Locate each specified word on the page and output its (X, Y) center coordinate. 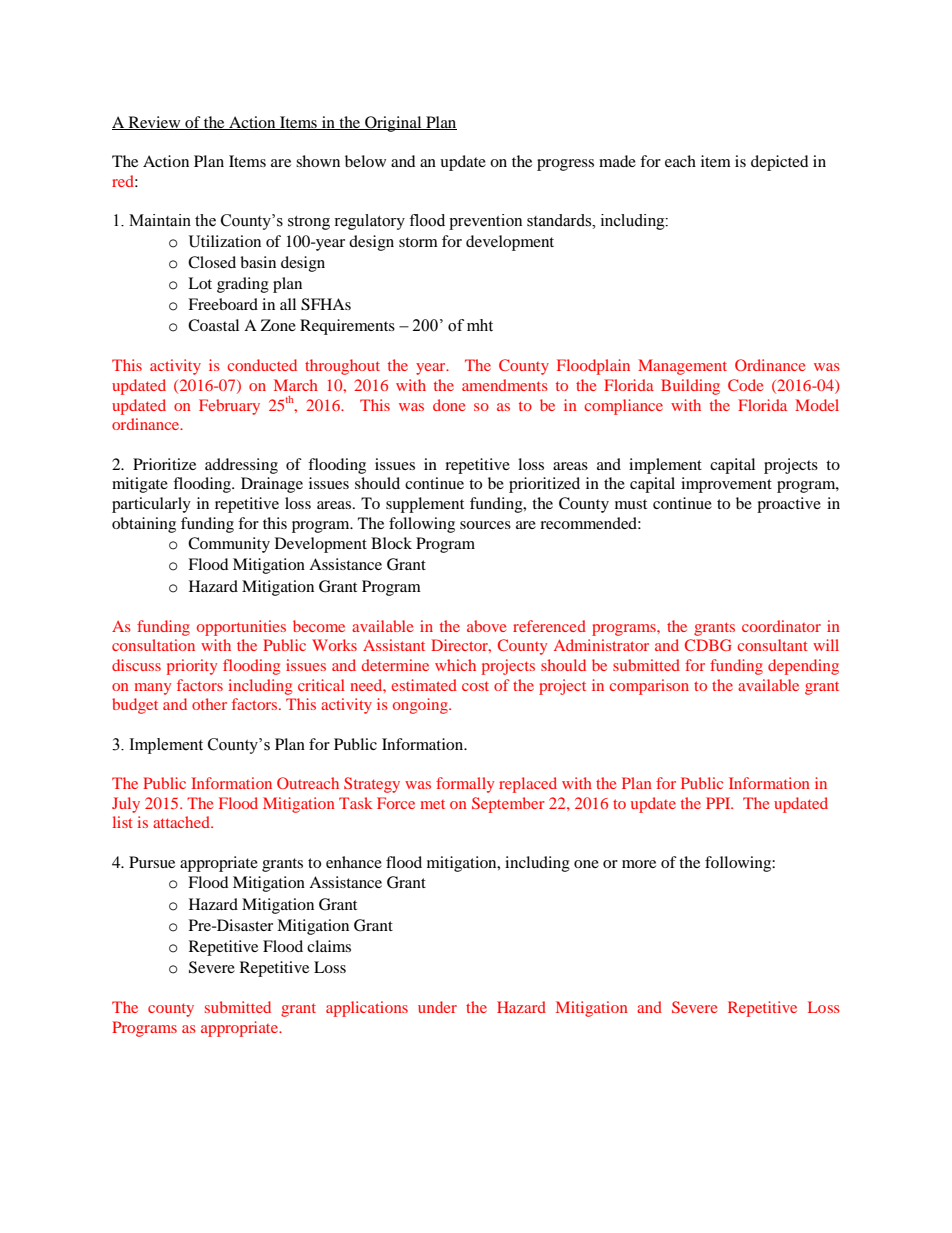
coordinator (781, 626)
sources (485, 525)
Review (154, 123)
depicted (780, 163)
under (437, 1007)
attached (182, 822)
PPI (719, 803)
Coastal (213, 325)
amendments (505, 385)
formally (465, 785)
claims (329, 946)
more (639, 864)
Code (745, 385)
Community (229, 545)
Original (393, 124)
